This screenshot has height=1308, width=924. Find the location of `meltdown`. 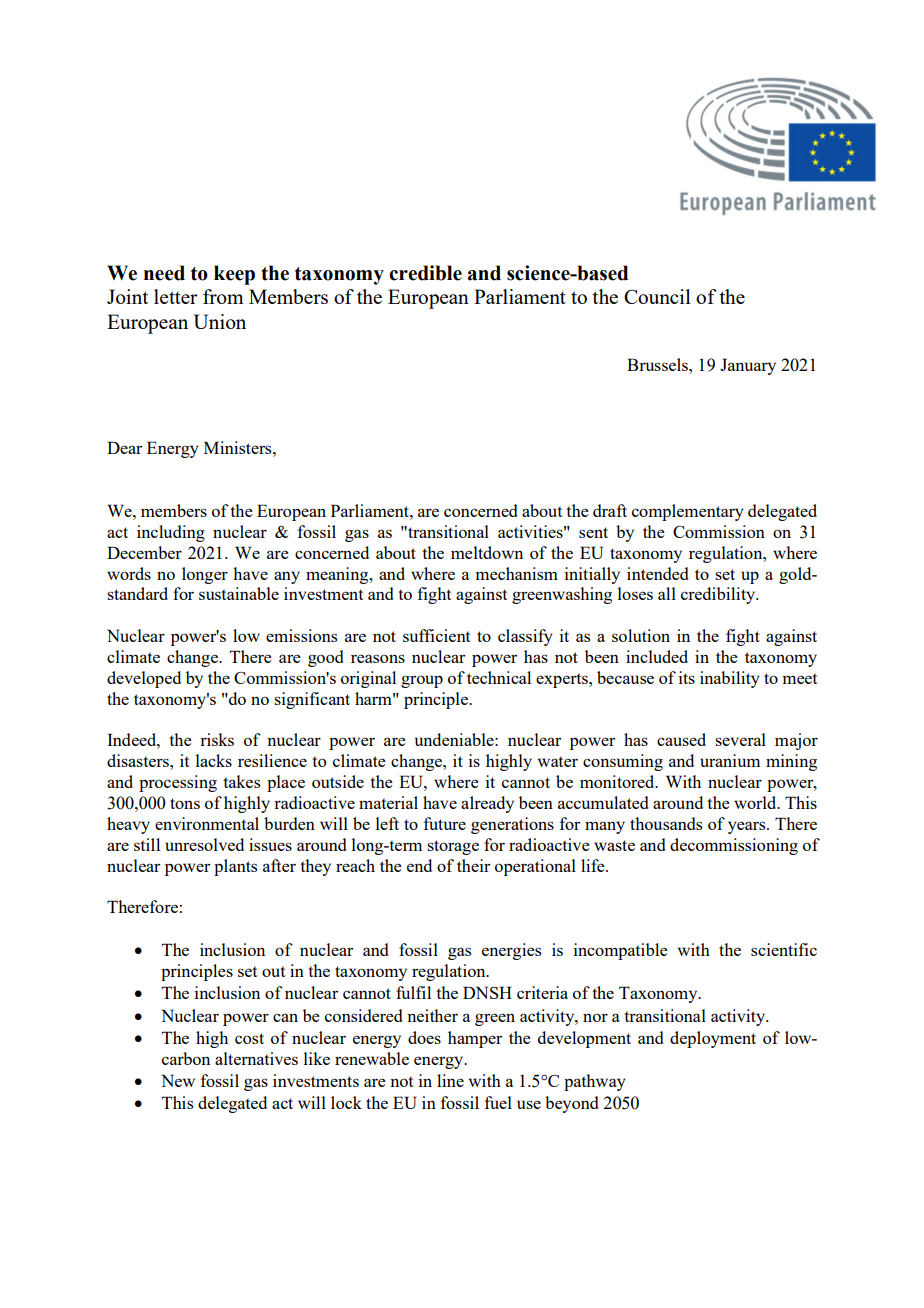

meltdown is located at coordinates (487, 552).
